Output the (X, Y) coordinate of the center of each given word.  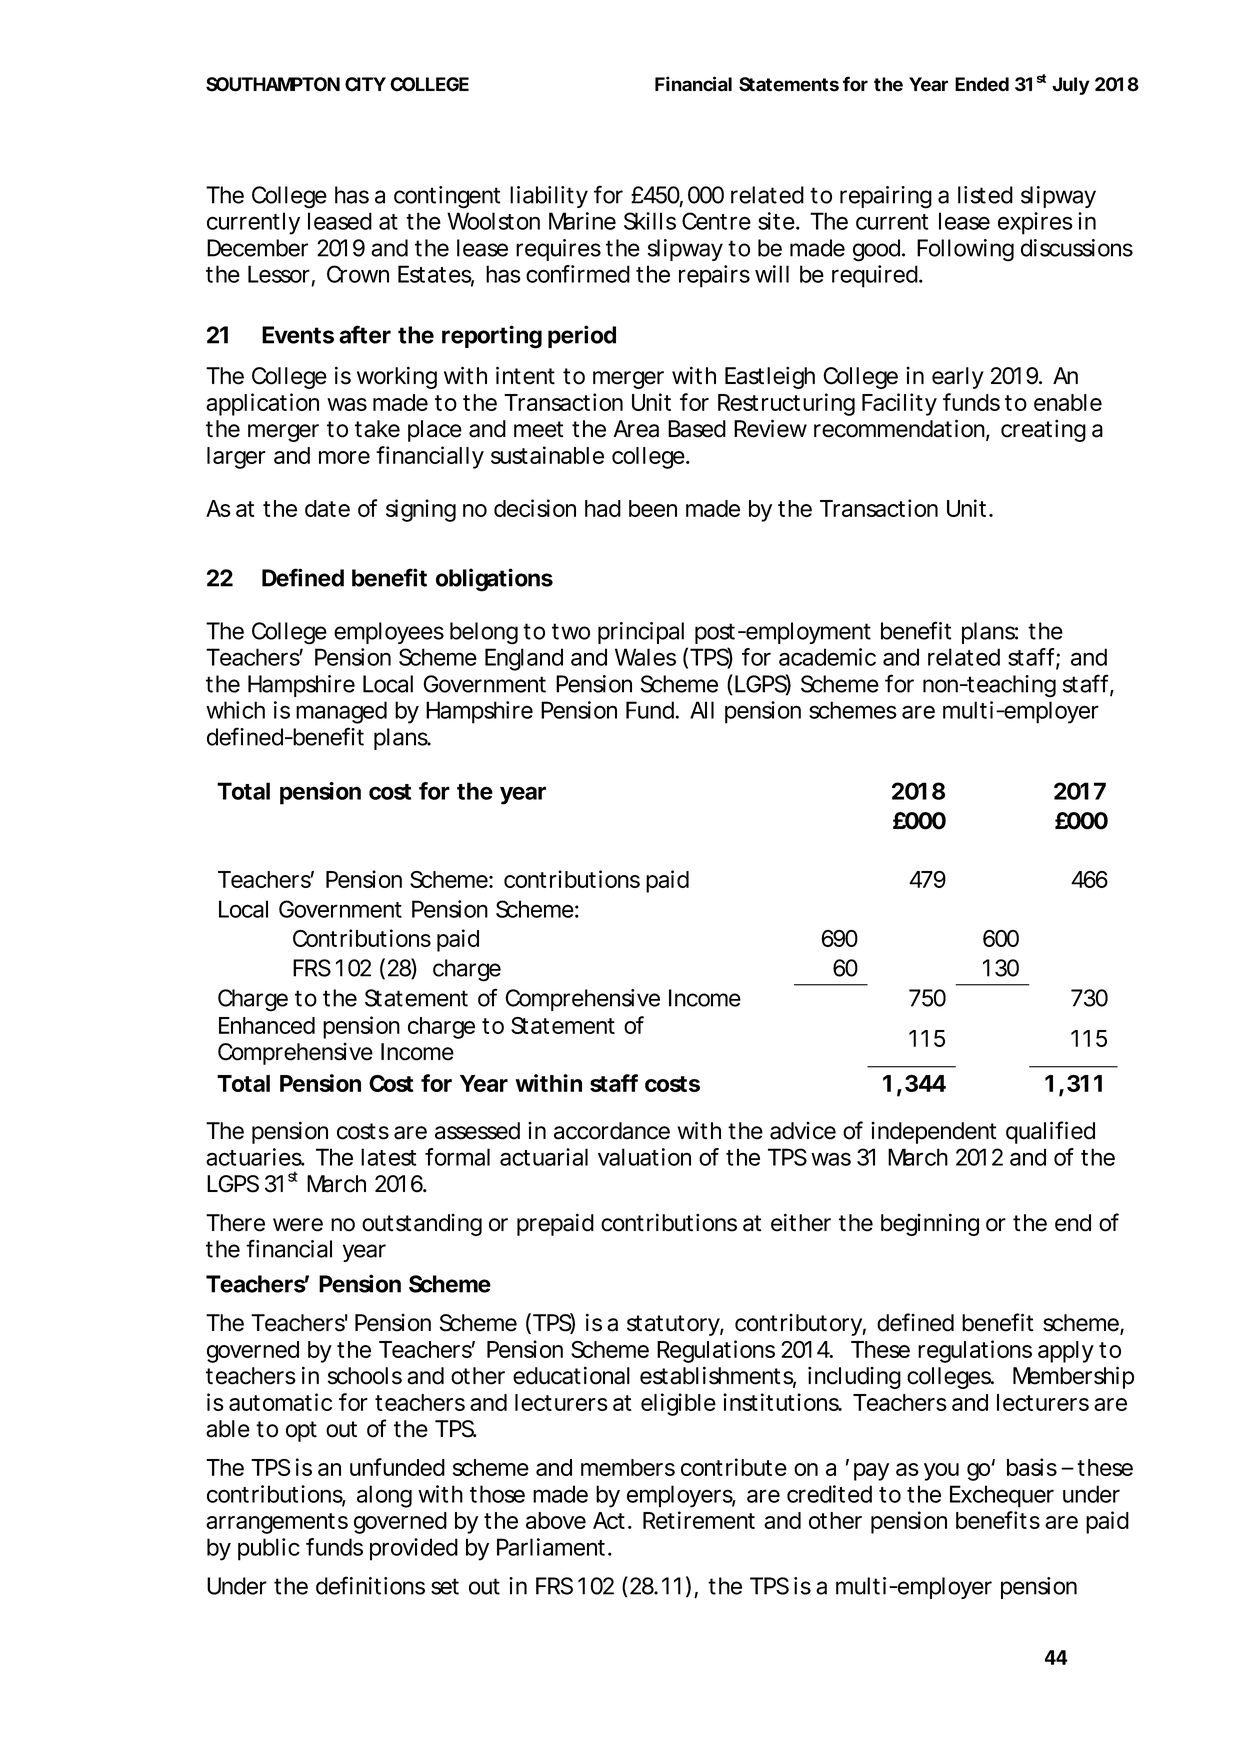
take (377, 429)
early (958, 378)
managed (341, 712)
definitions (370, 1585)
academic (827, 657)
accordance (612, 1131)
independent (934, 1133)
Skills (650, 221)
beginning (930, 1224)
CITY (365, 84)
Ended (982, 84)
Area (636, 429)
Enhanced (267, 1025)
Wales (645, 657)
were (298, 1225)
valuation (644, 1157)
